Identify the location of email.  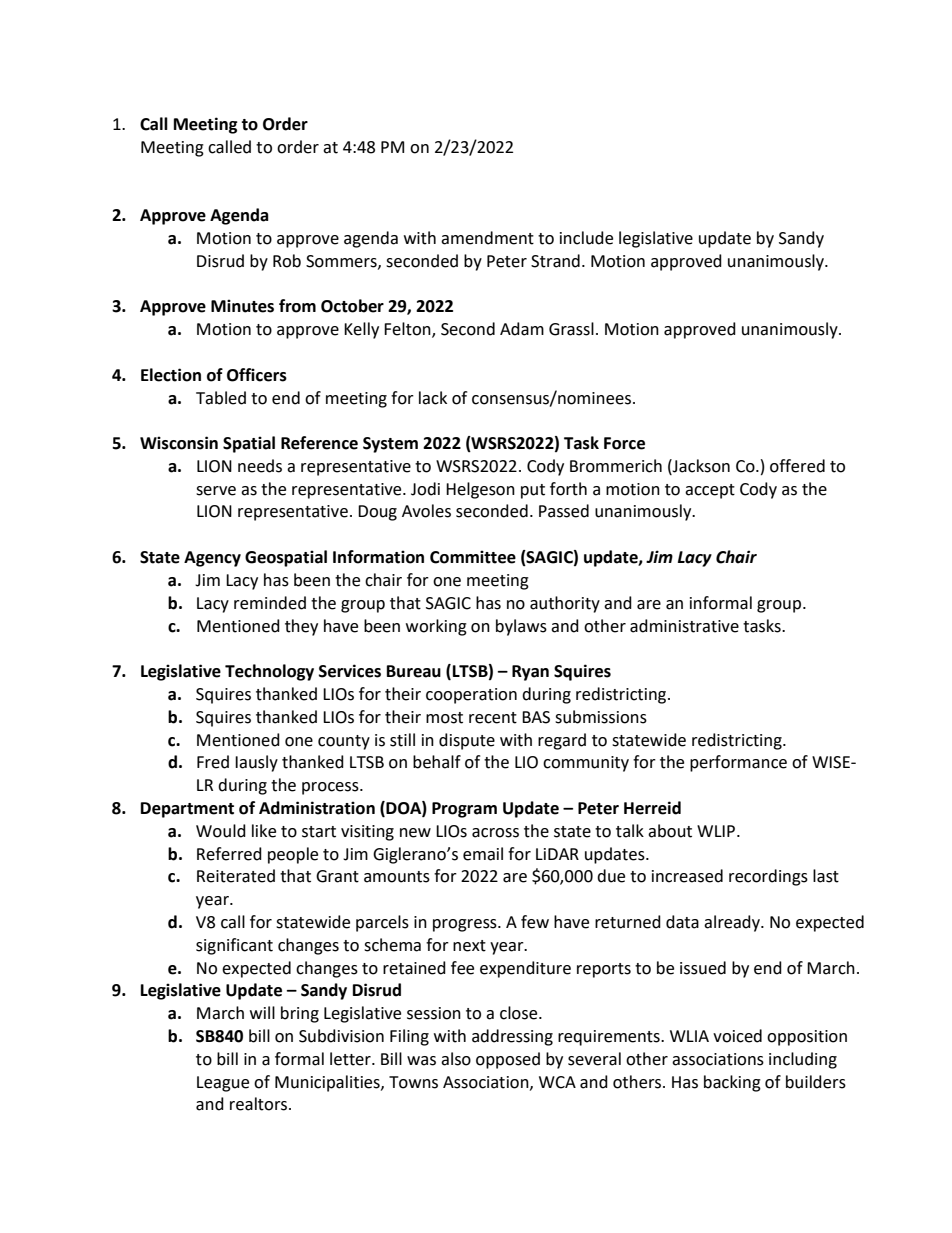
(483, 854).
